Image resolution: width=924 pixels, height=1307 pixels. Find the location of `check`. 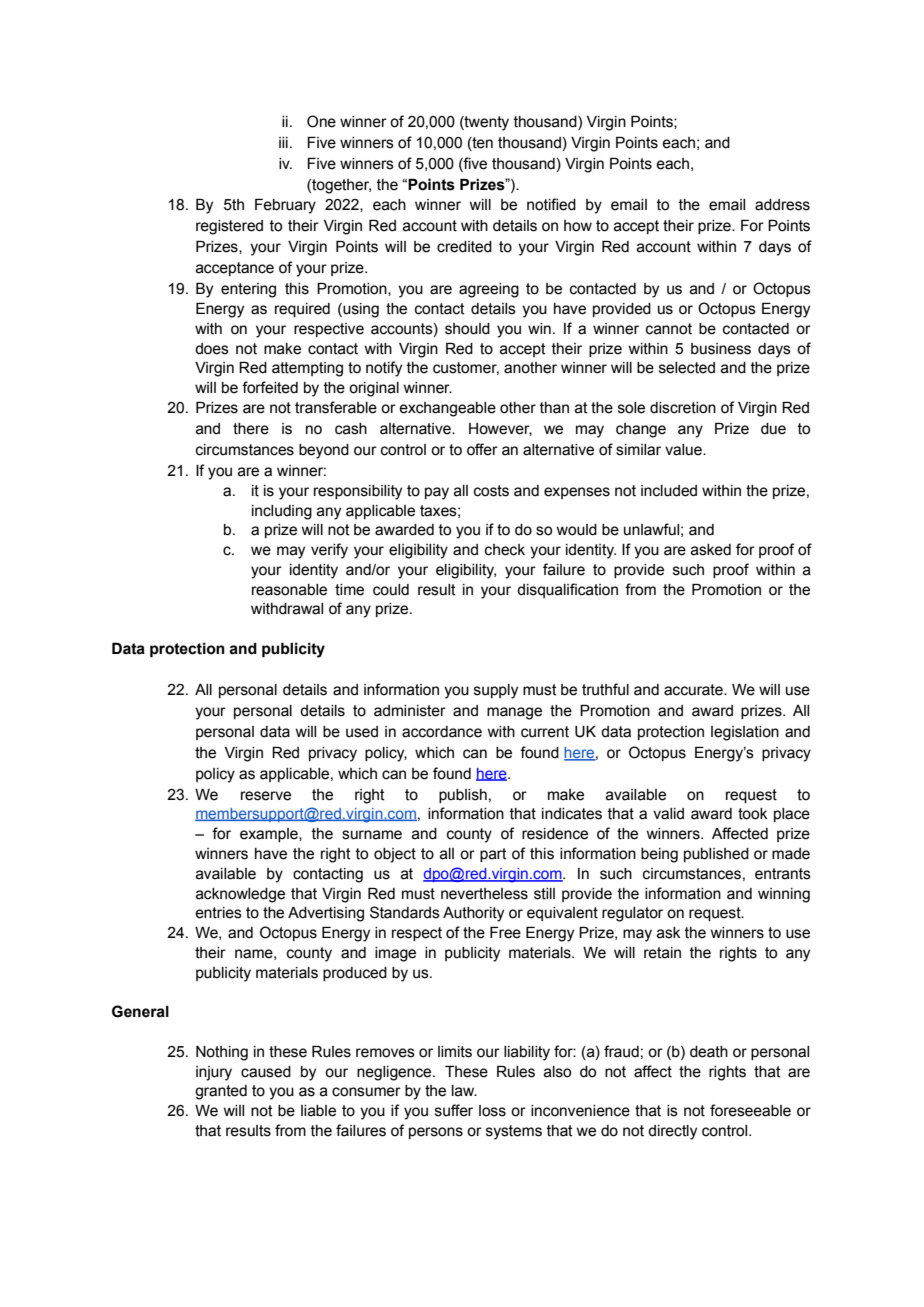

check is located at coordinates (505, 550).
